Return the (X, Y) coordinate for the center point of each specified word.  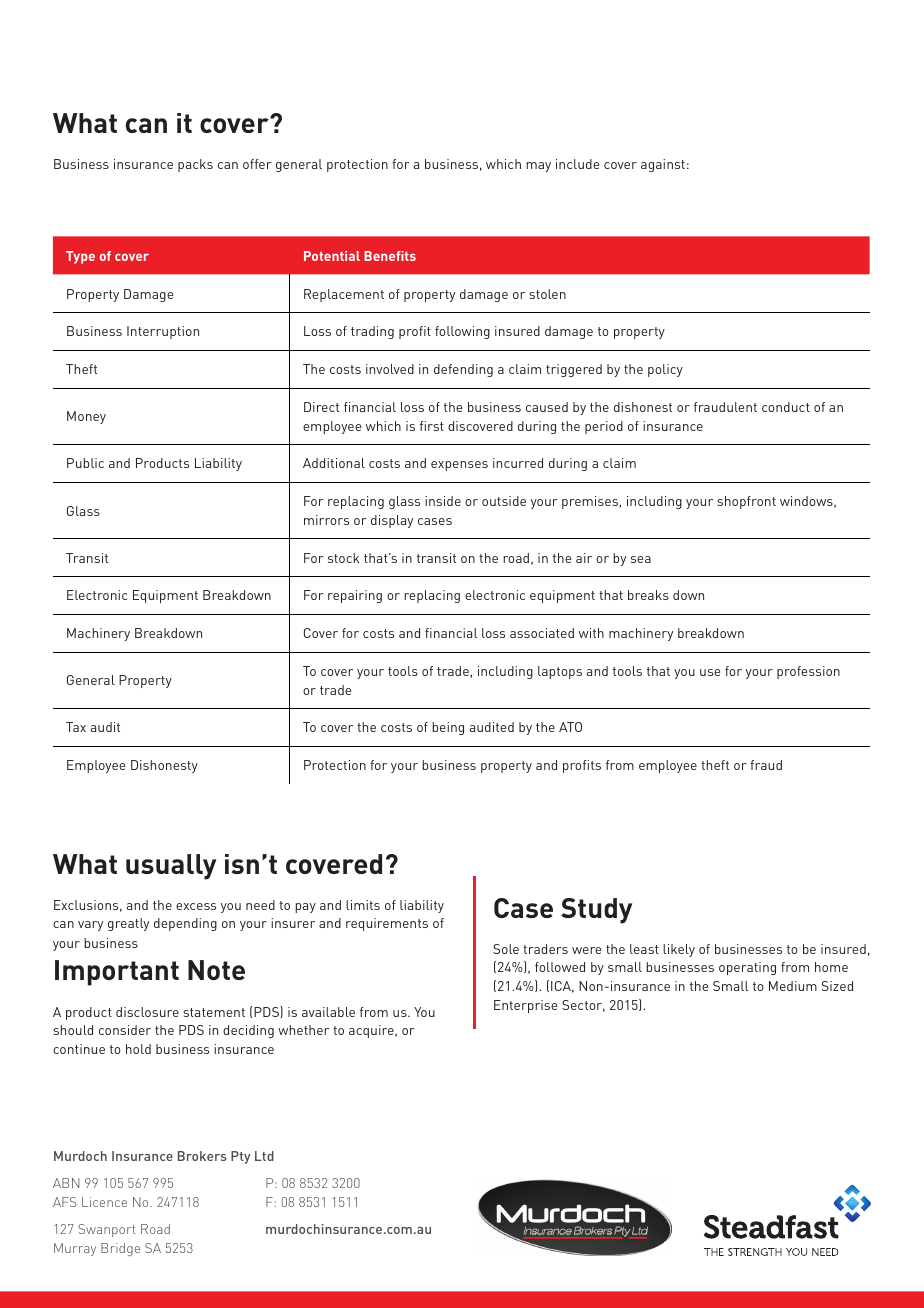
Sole (506, 949)
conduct (786, 407)
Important (117, 973)
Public (85, 463)
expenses (459, 466)
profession (808, 672)
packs (195, 165)
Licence (104, 1202)
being (448, 728)
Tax (76, 727)
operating (747, 968)
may (538, 167)
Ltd (264, 1156)
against (663, 165)
